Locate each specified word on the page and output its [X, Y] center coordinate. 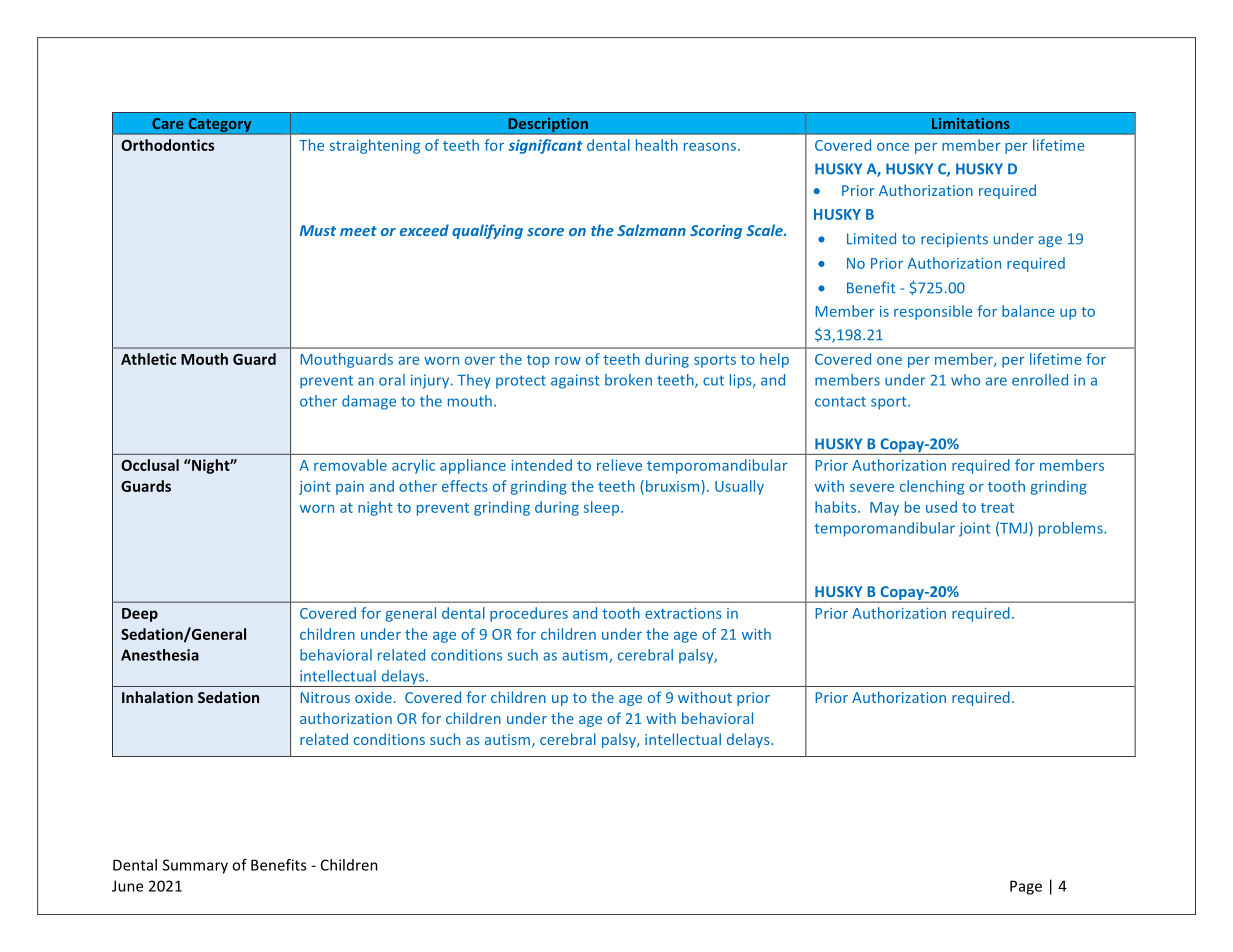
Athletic [148, 359]
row [568, 361]
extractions [683, 613]
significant [545, 146]
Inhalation [157, 697]
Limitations [971, 123]
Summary [195, 866]
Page [1026, 887]
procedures [529, 614]
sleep [603, 508]
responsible [933, 312]
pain [350, 488]
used [941, 507]
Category [220, 126]
